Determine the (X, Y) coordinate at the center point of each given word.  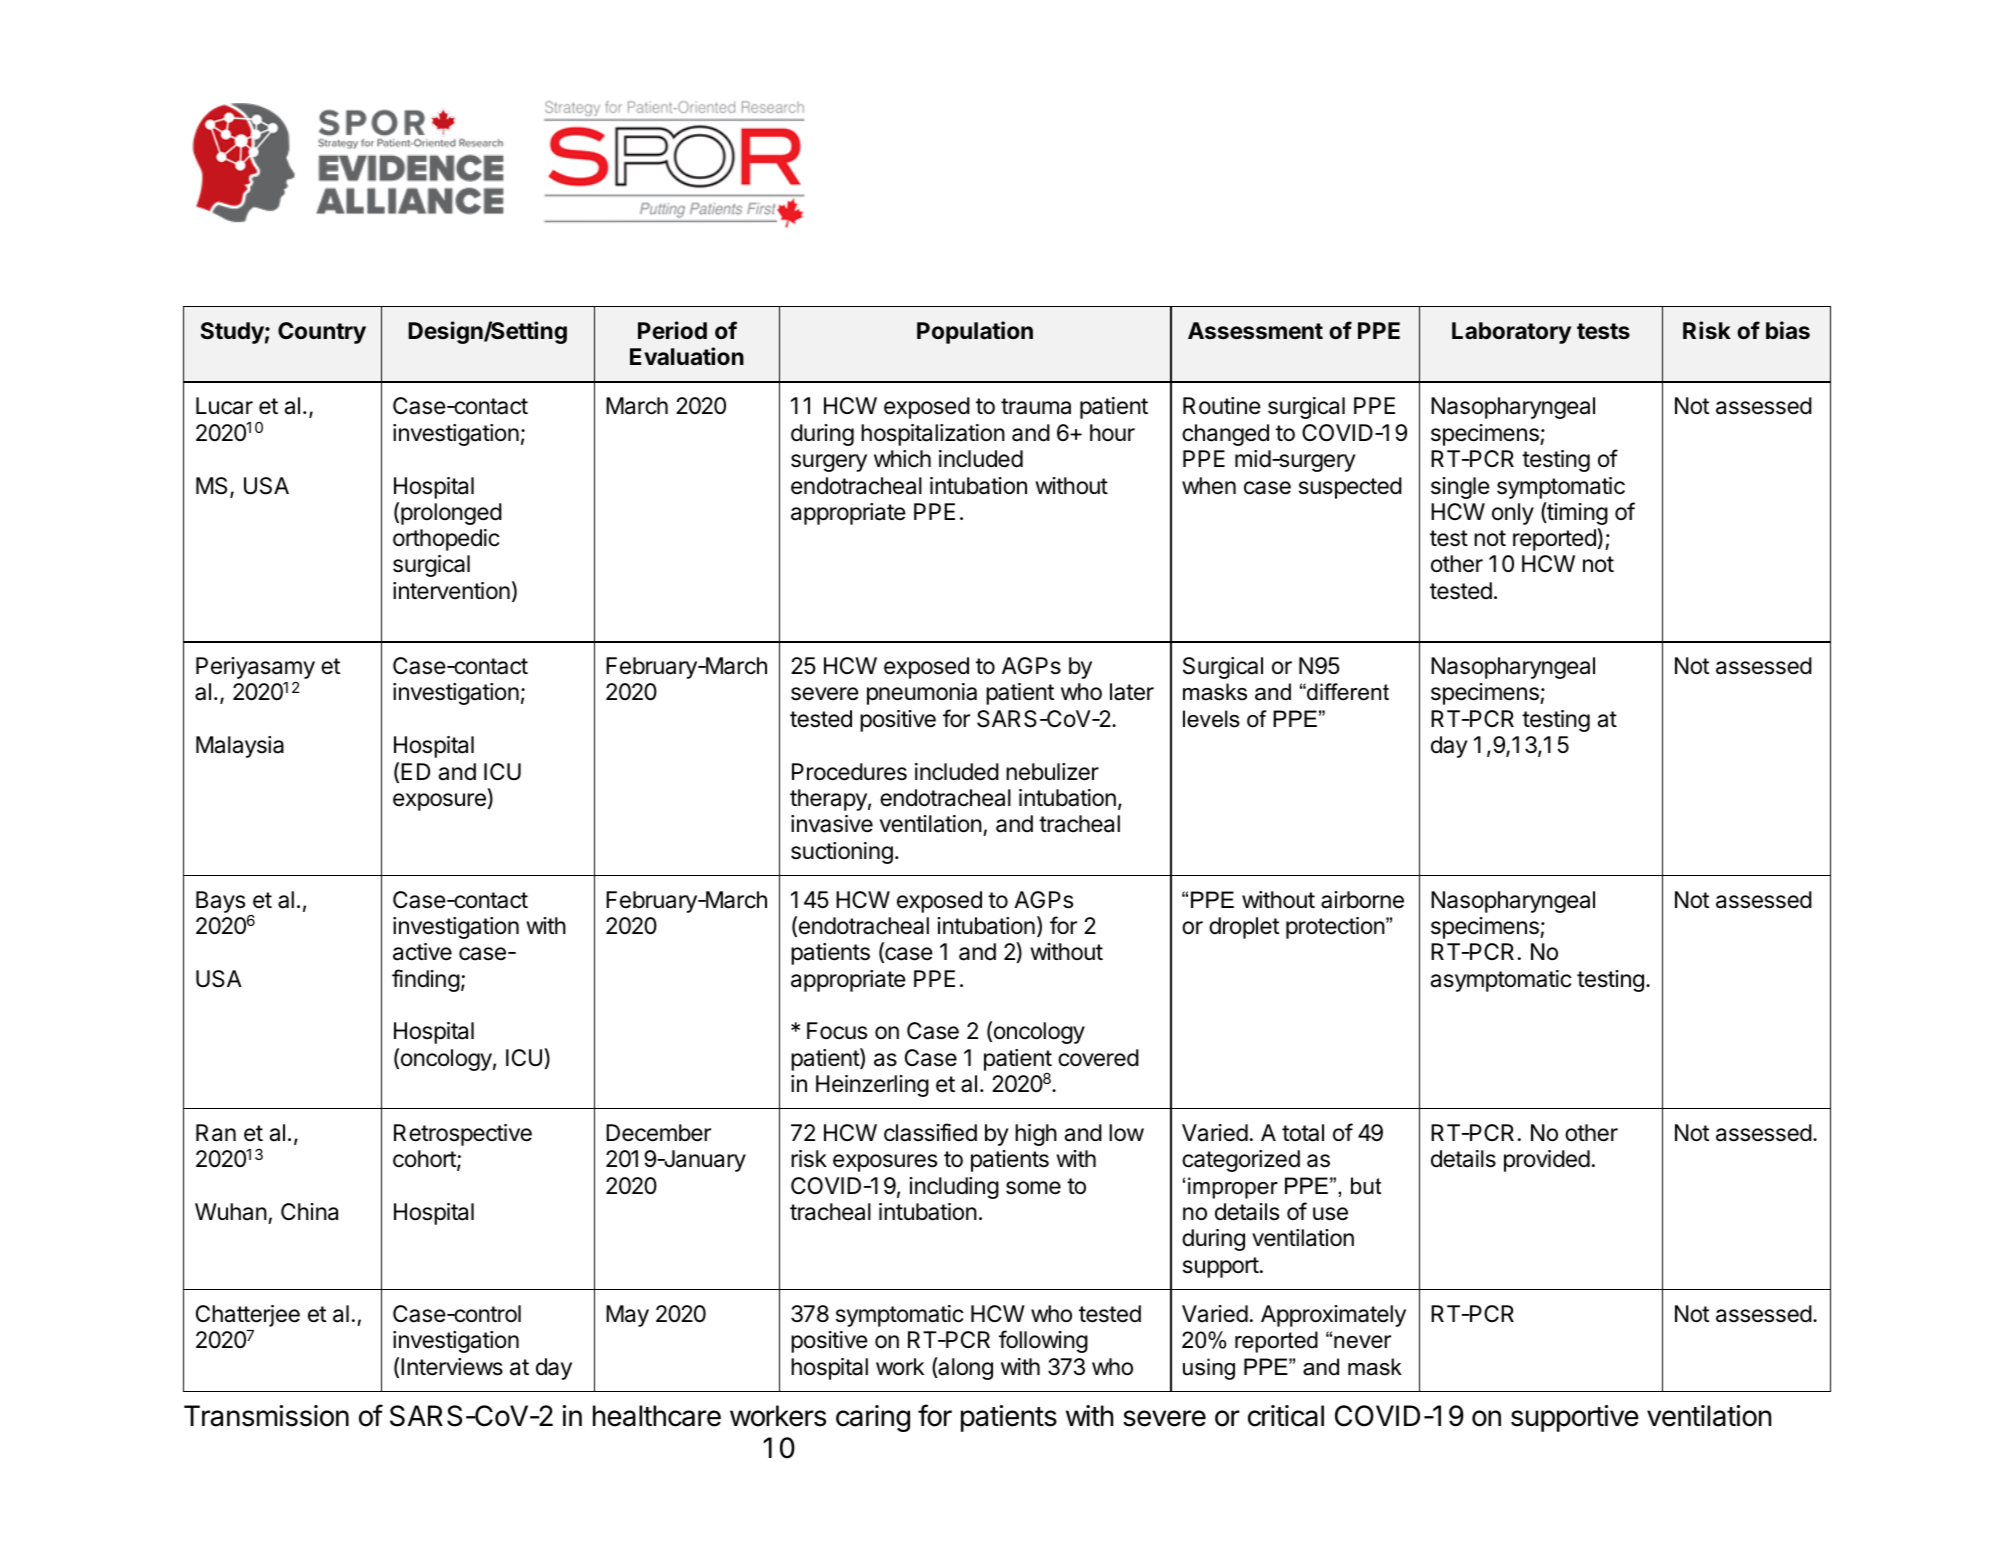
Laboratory (1511, 333)
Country (322, 333)
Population (975, 332)
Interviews (452, 1367)
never (1362, 1342)
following (1043, 1341)
